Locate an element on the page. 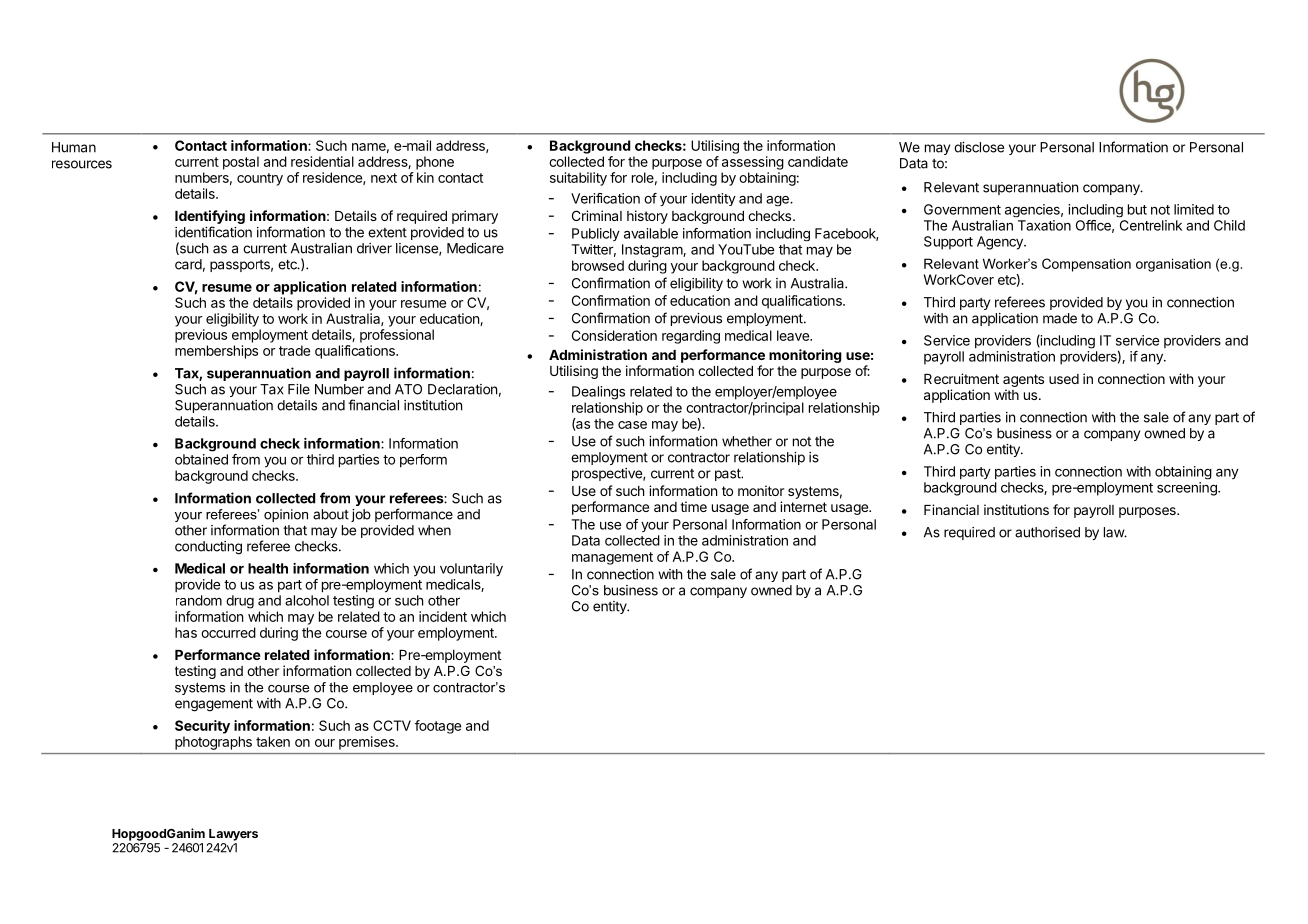 The width and height of the image is (1308, 924). suitability is located at coordinates (578, 179).
